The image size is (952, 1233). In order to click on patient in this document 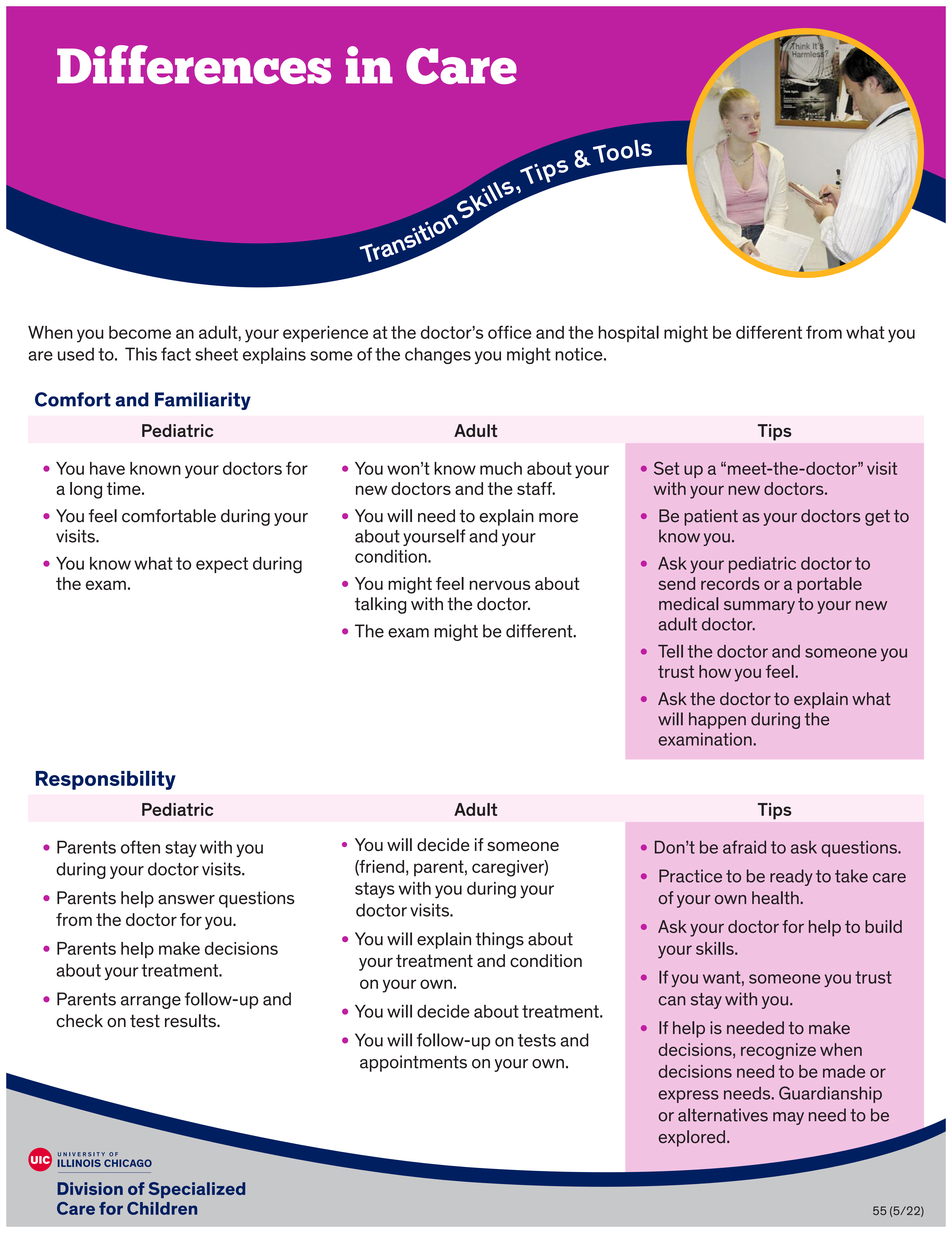, I will do `click(711, 517)`.
